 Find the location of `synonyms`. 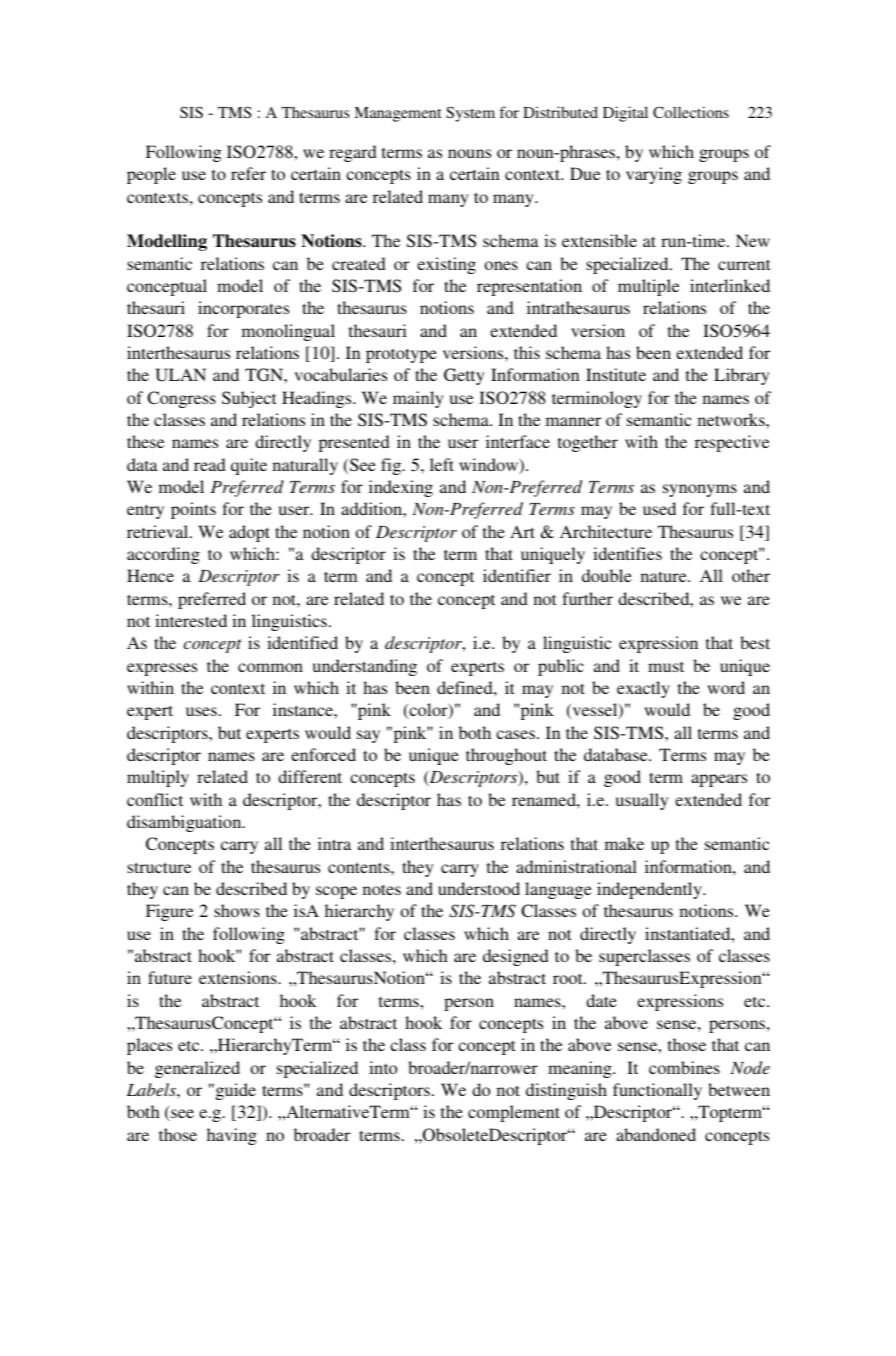

synonyms is located at coordinates (700, 490).
